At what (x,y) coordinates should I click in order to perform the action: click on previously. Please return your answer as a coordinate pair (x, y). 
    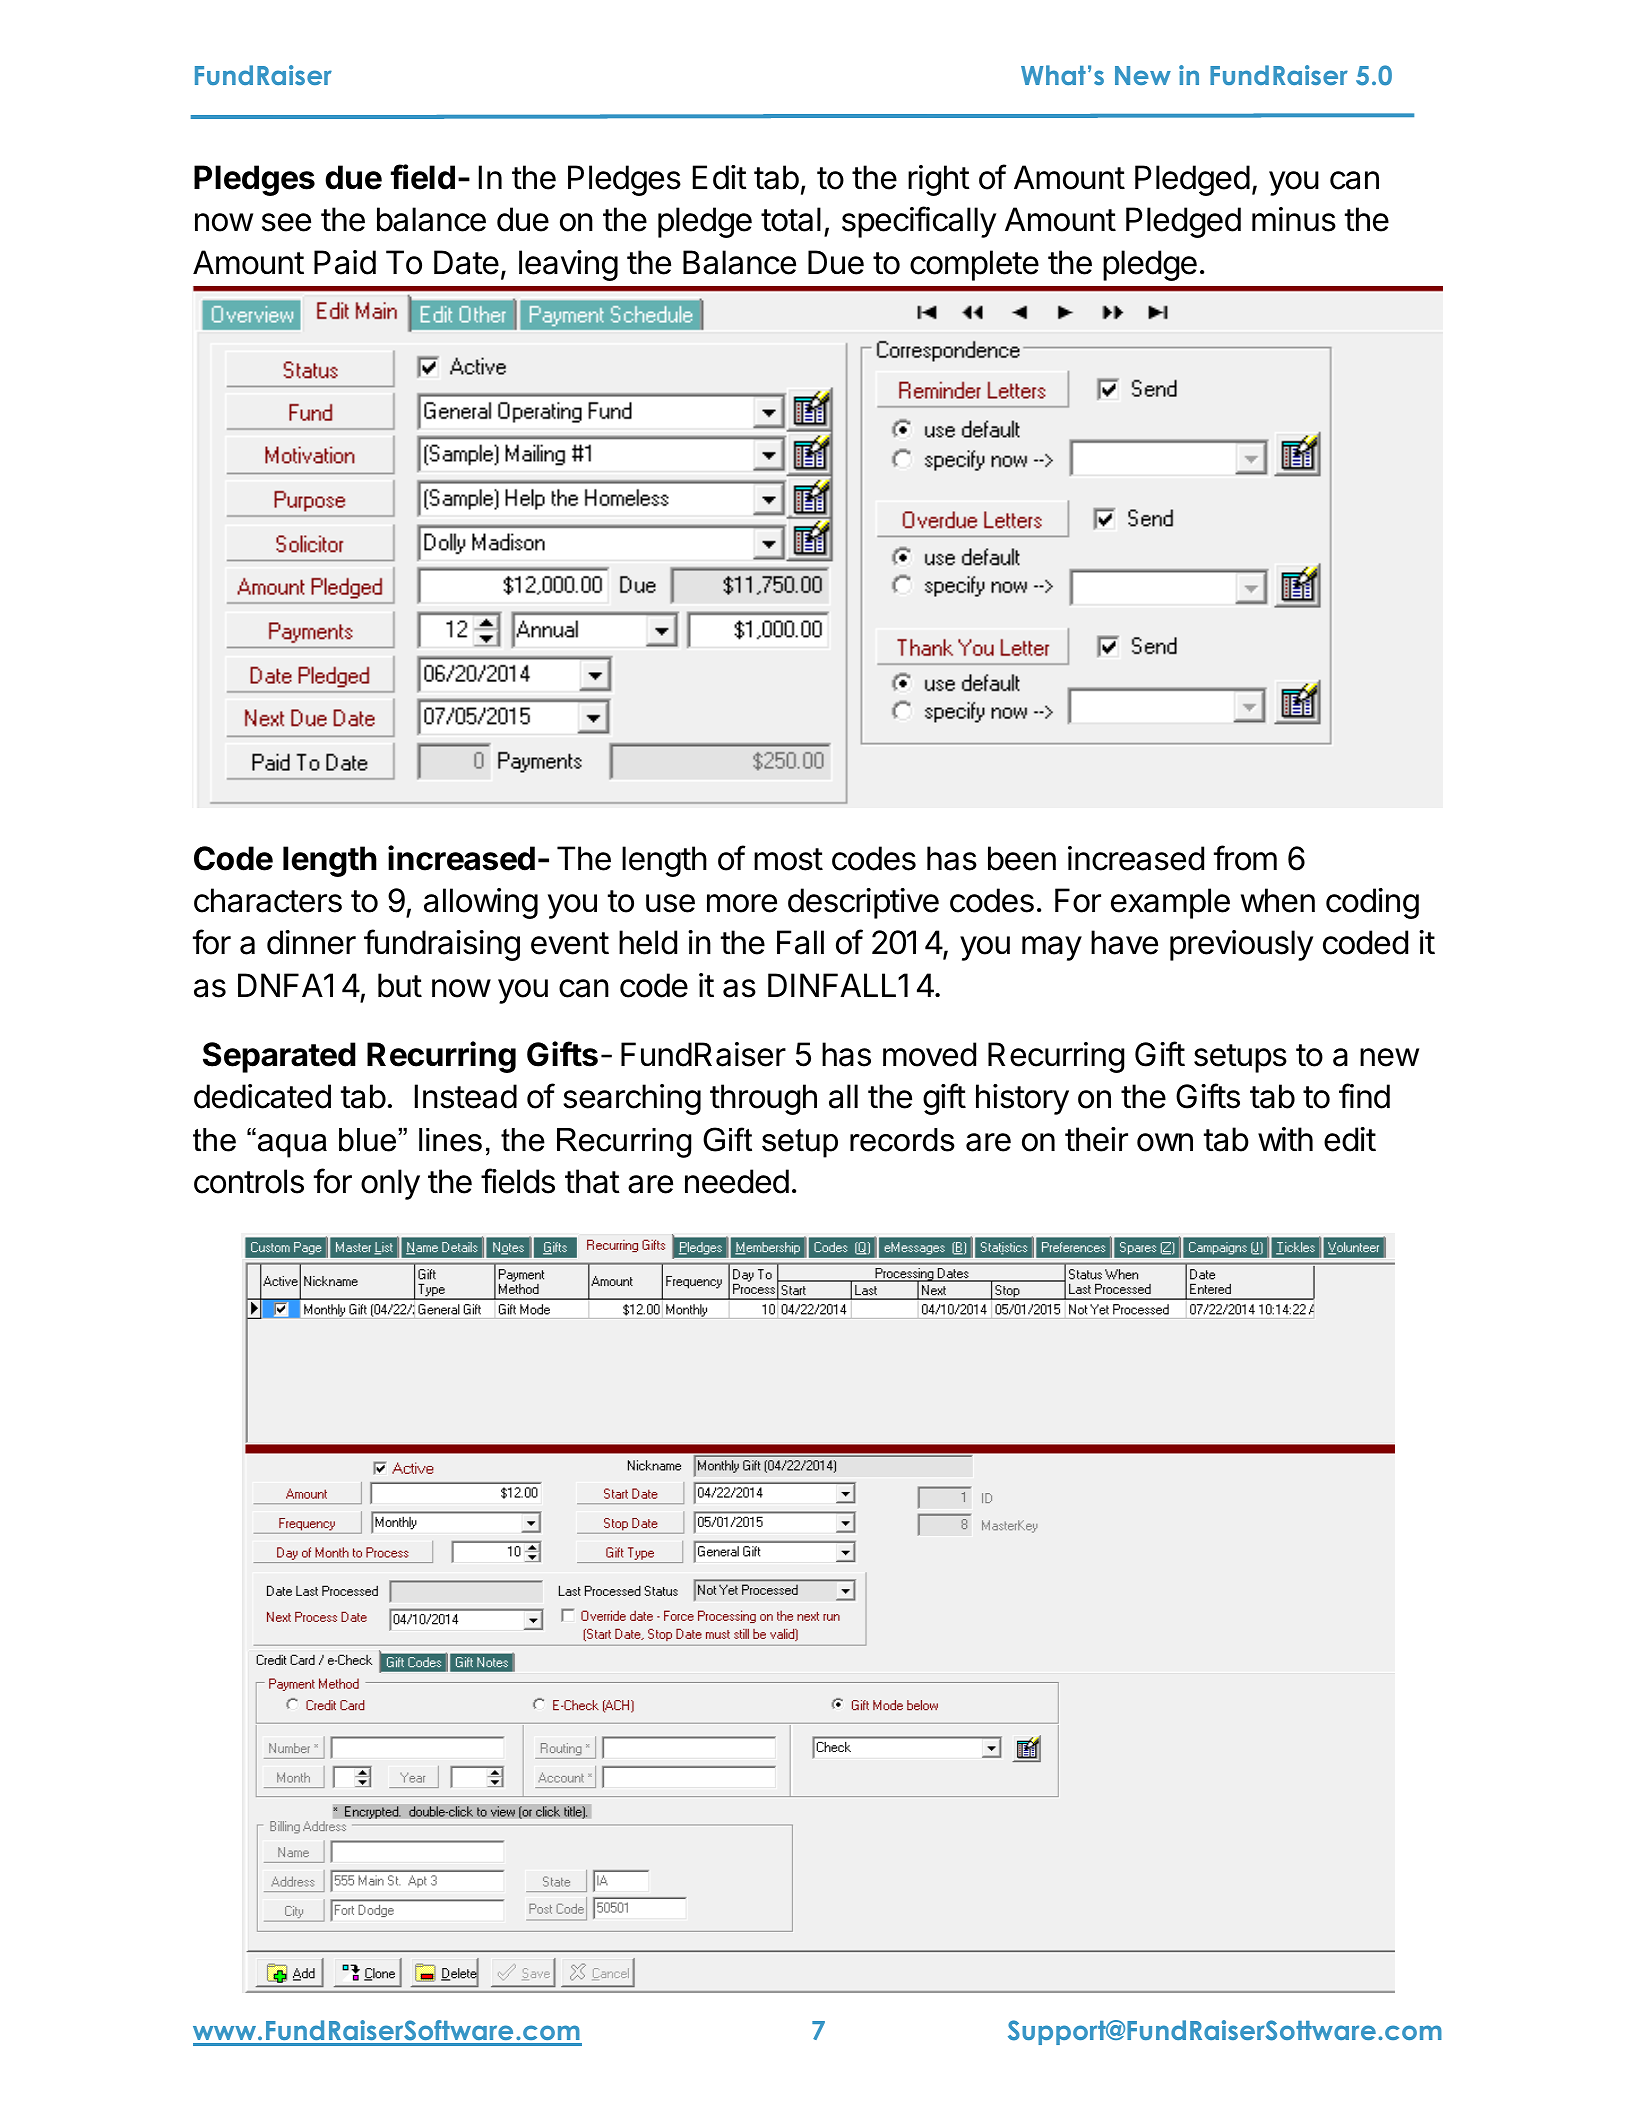
    Looking at the image, I should click on (1241, 945).
